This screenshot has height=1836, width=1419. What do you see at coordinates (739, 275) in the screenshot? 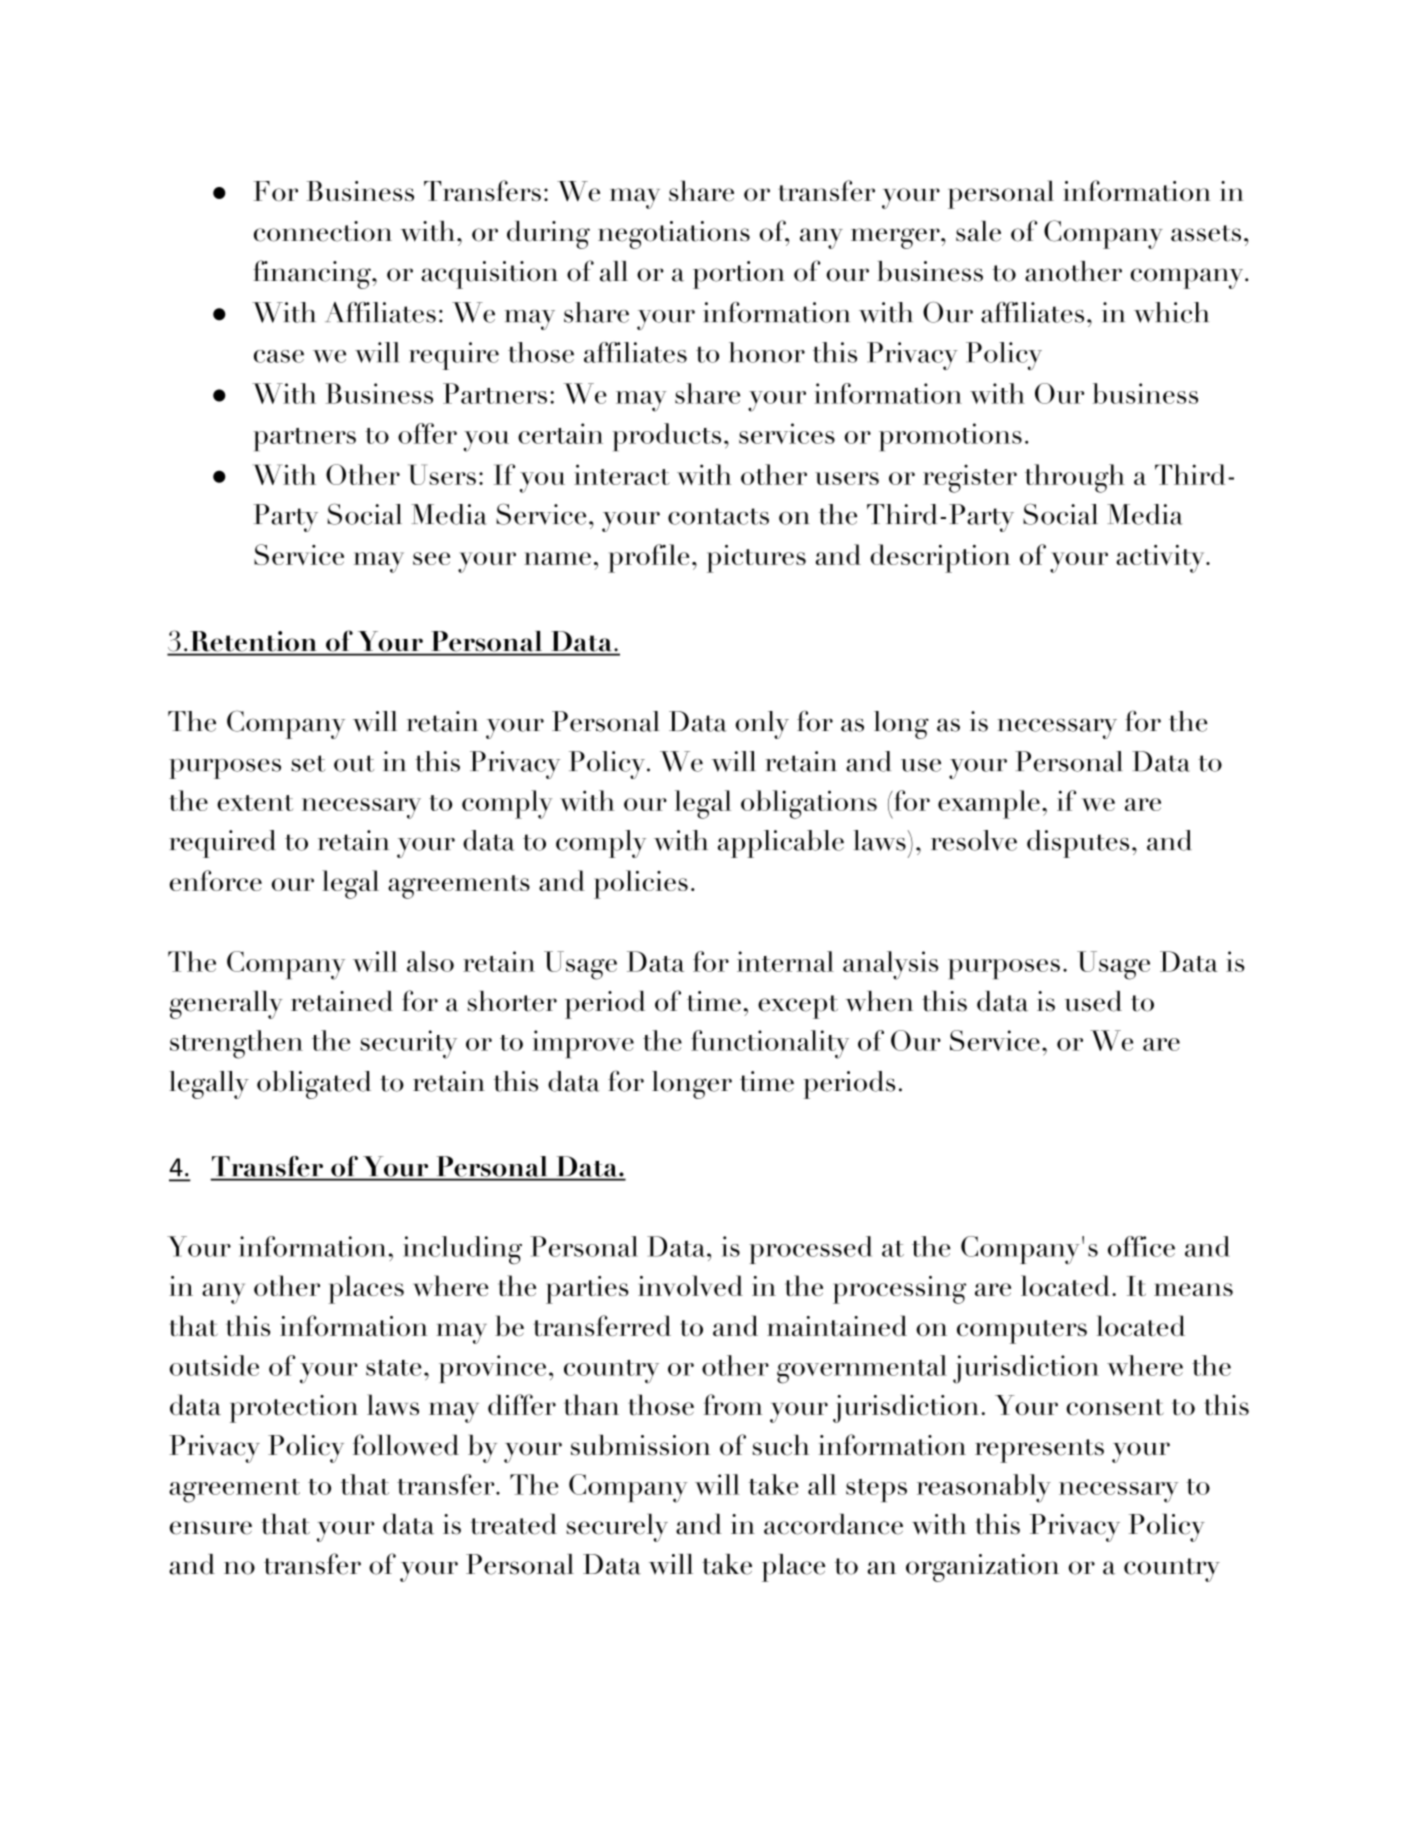
I see `portion` at bounding box center [739, 275].
